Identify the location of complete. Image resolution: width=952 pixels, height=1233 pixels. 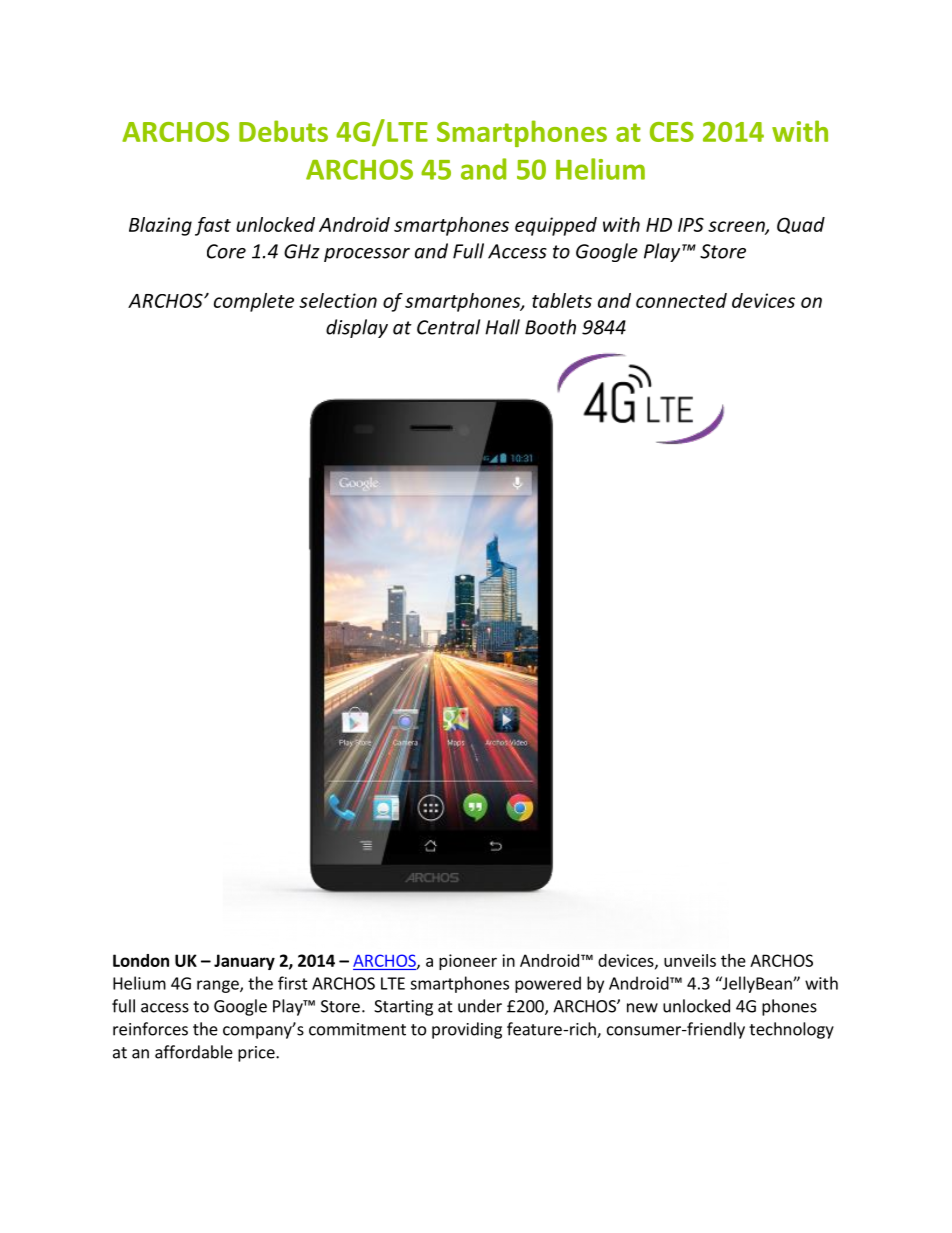
(254, 302).
